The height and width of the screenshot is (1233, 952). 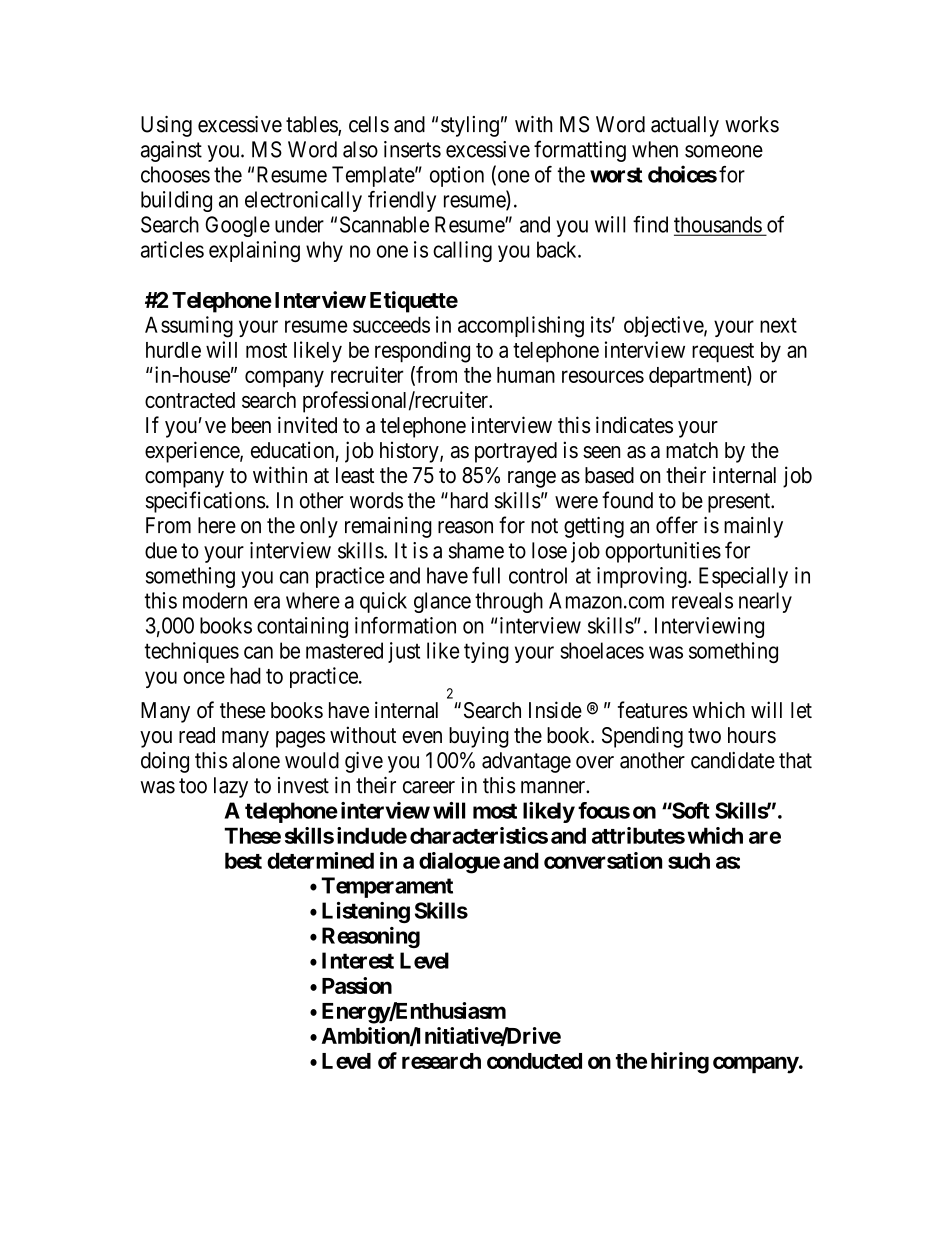 I want to click on human, so click(x=526, y=375).
